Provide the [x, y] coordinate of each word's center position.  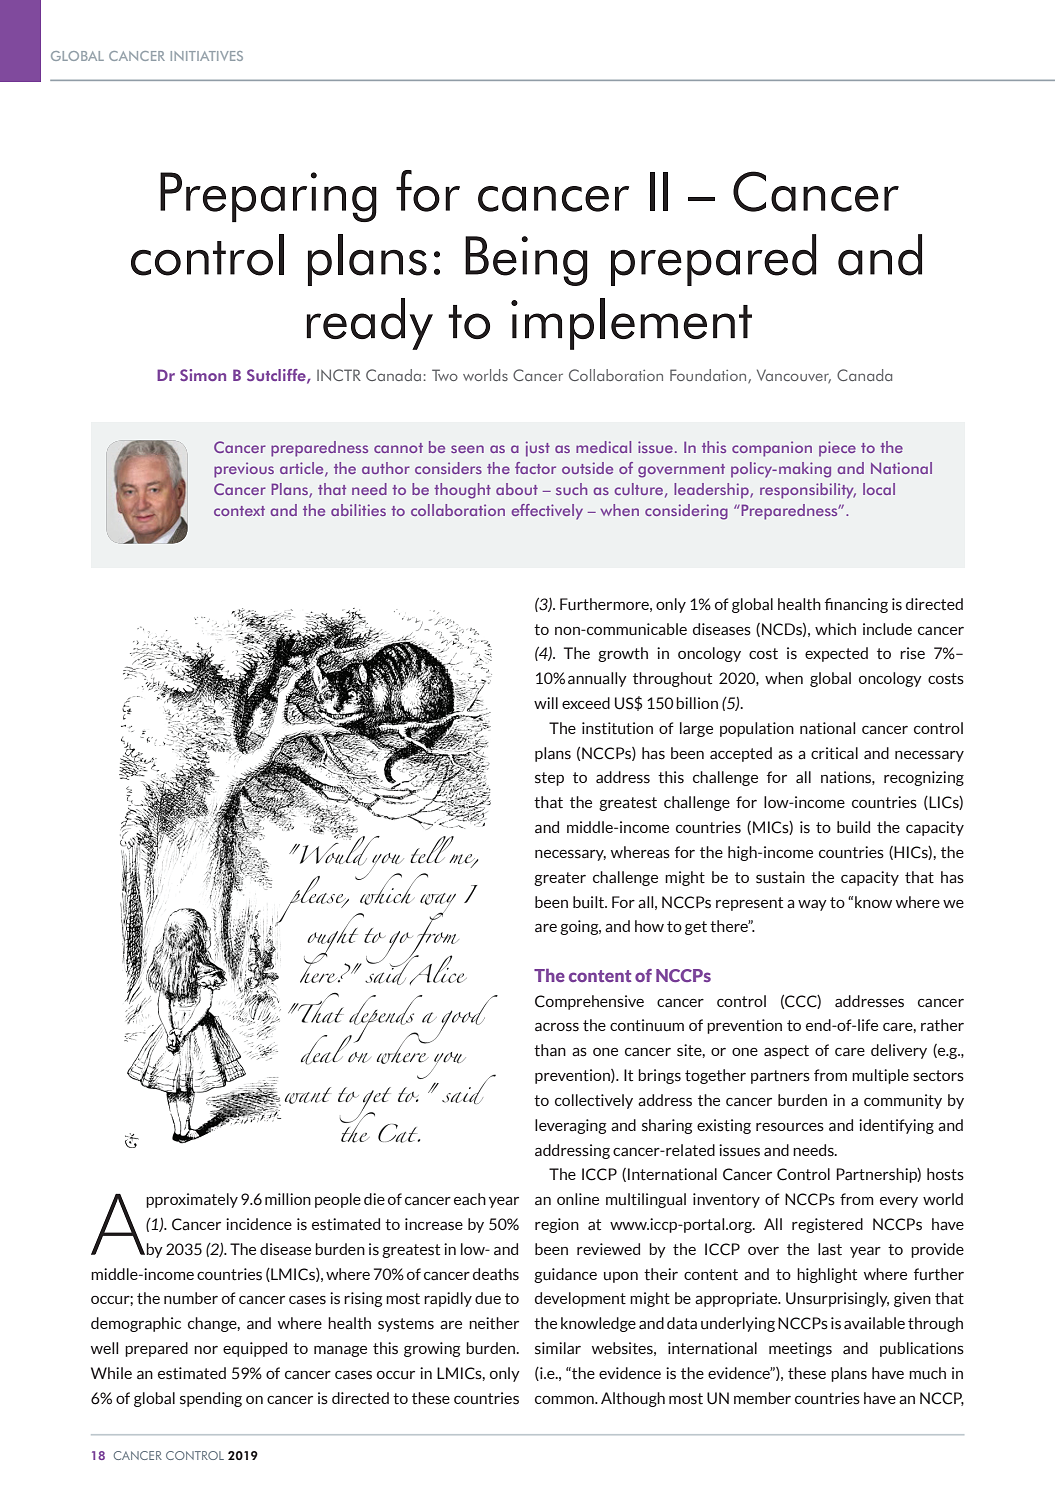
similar [558, 1348]
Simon [203, 375]
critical [834, 753]
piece [837, 449]
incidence [259, 1224]
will [546, 703]
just [538, 449]
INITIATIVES [207, 56]
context [239, 511]
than [550, 1050]
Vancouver [794, 376]
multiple [880, 1076]
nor [206, 1350]
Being [526, 261]
